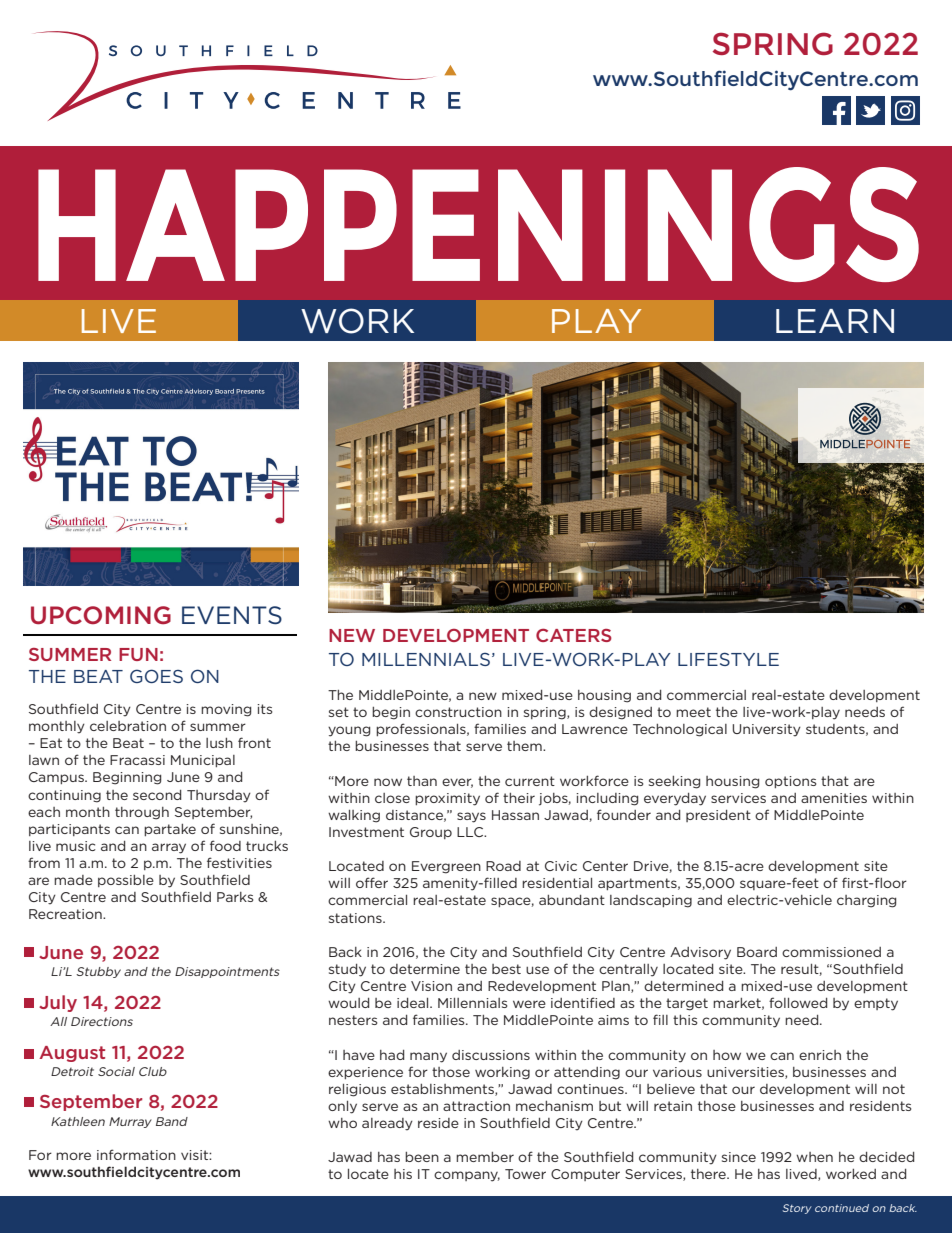 The height and width of the screenshot is (1233, 952). What do you see at coordinates (503, 866) in the screenshot?
I see `Road` at bounding box center [503, 866].
